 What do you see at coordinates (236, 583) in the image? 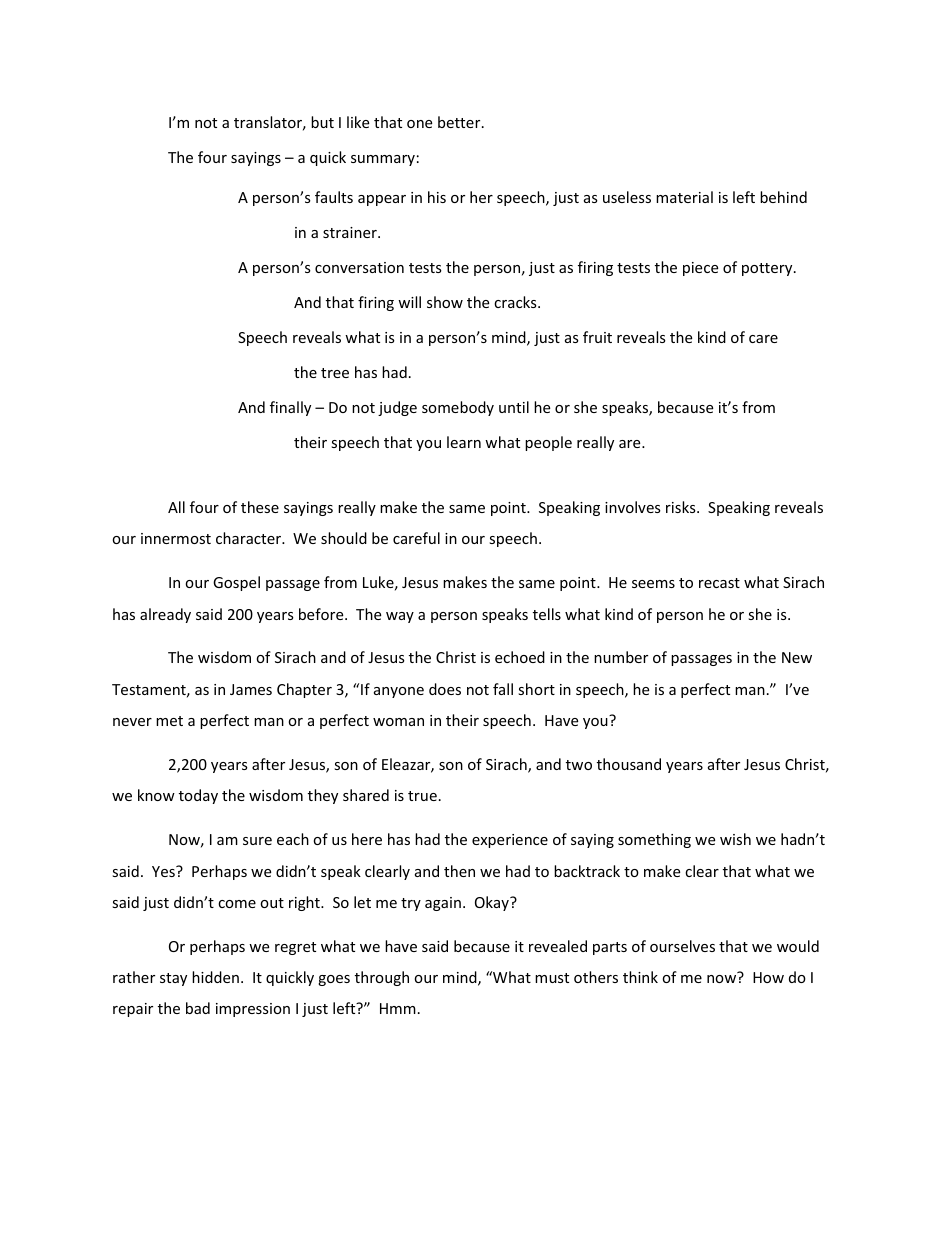
I see `Gospel` at bounding box center [236, 583].
